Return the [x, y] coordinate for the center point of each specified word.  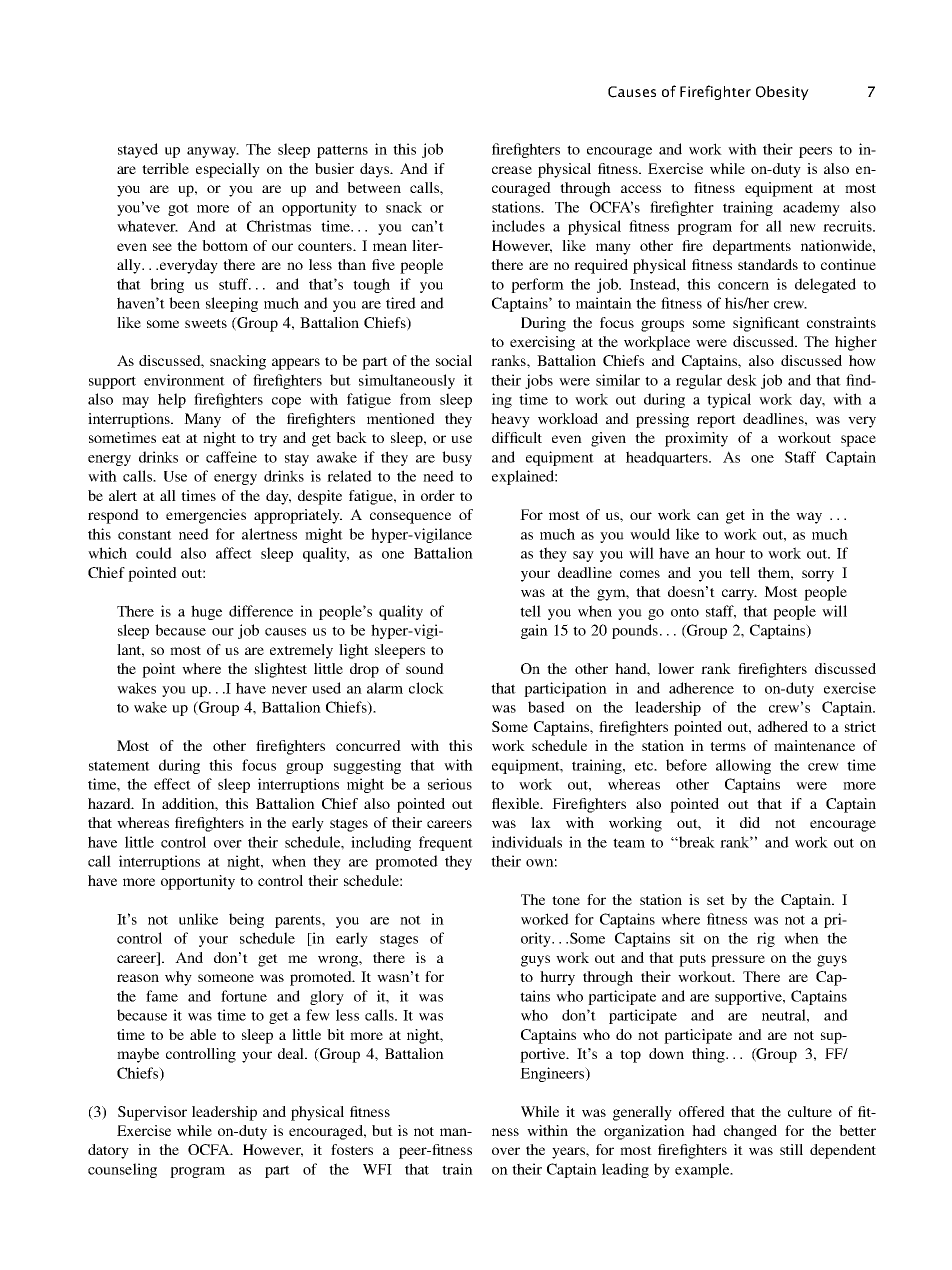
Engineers [553, 1074]
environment [184, 380]
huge [206, 612]
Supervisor [152, 1113]
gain [534, 631]
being [246, 920]
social [454, 360]
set [716, 900]
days [375, 170]
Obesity [782, 93]
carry [739, 595]
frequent [446, 843]
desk [742, 380]
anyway [213, 152]
